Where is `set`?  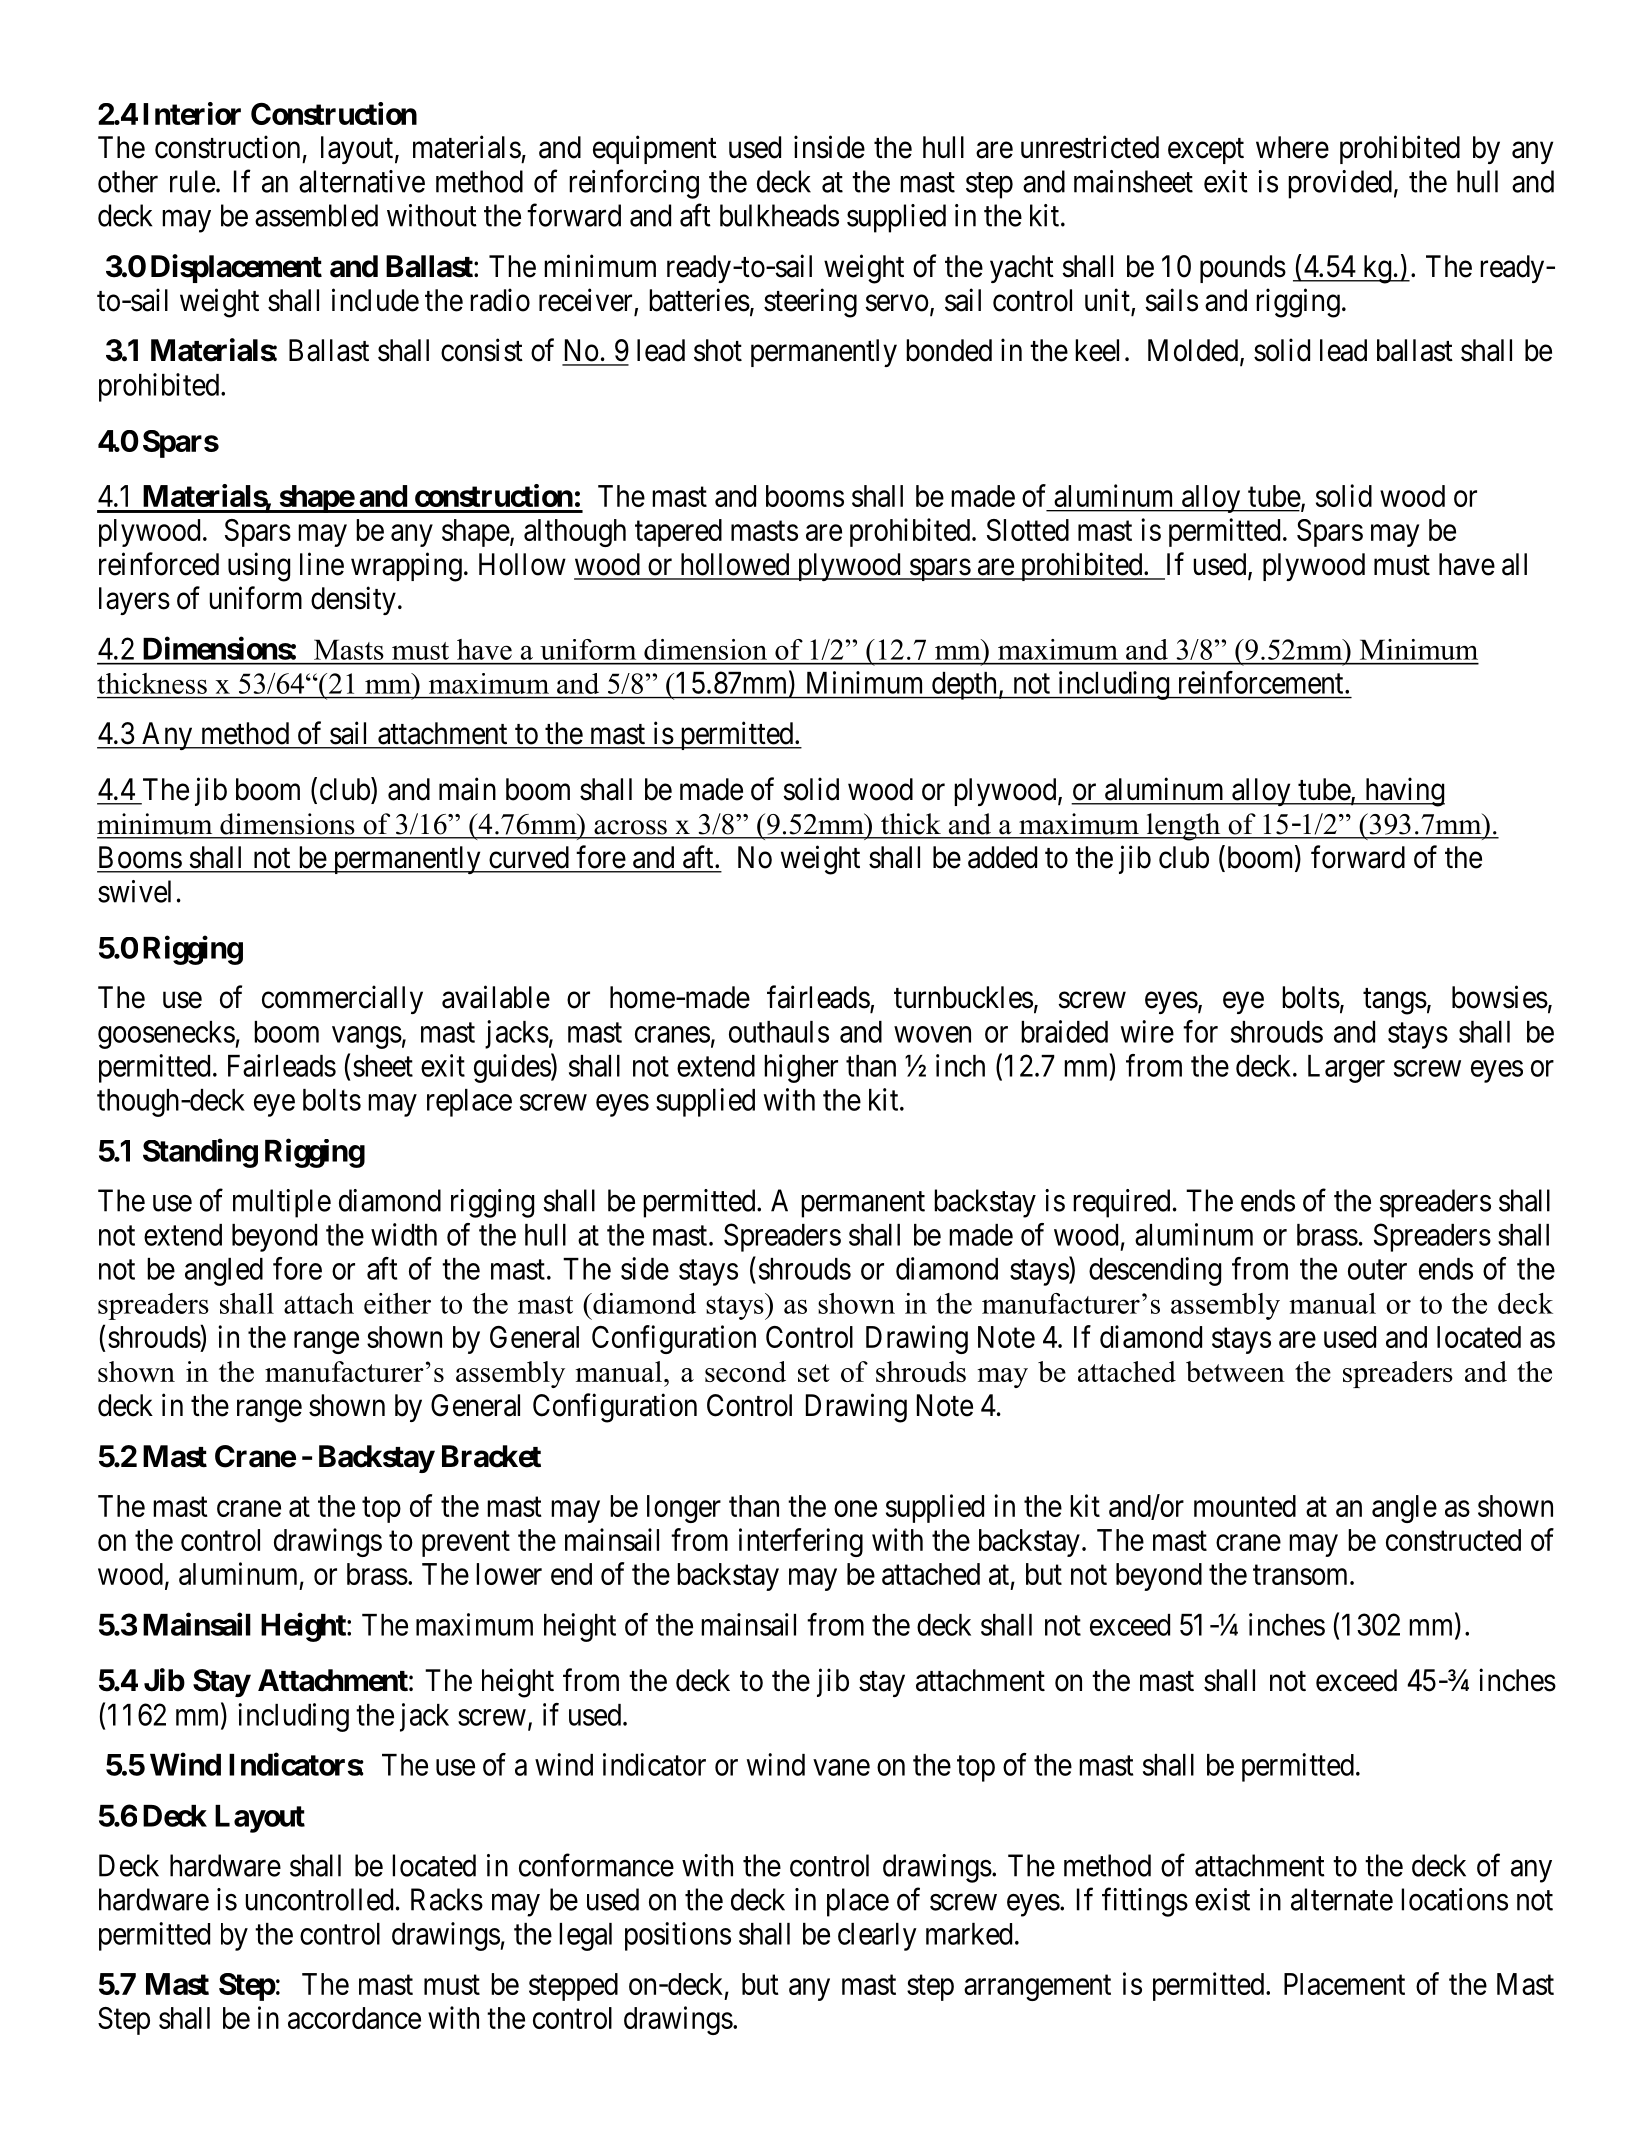
set is located at coordinates (814, 1373).
